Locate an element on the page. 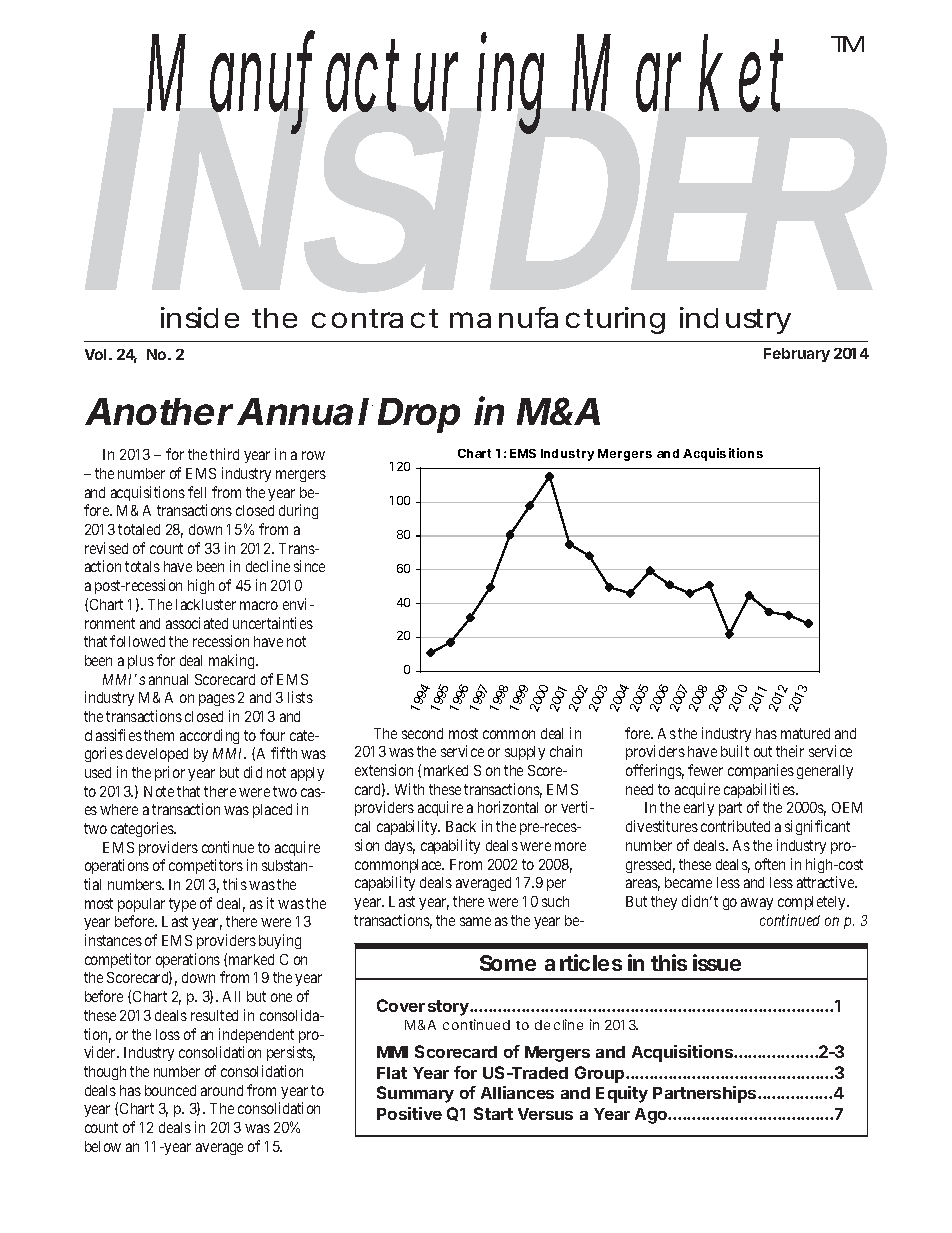 The image size is (952, 1233). macro is located at coordinates (259, 605).
